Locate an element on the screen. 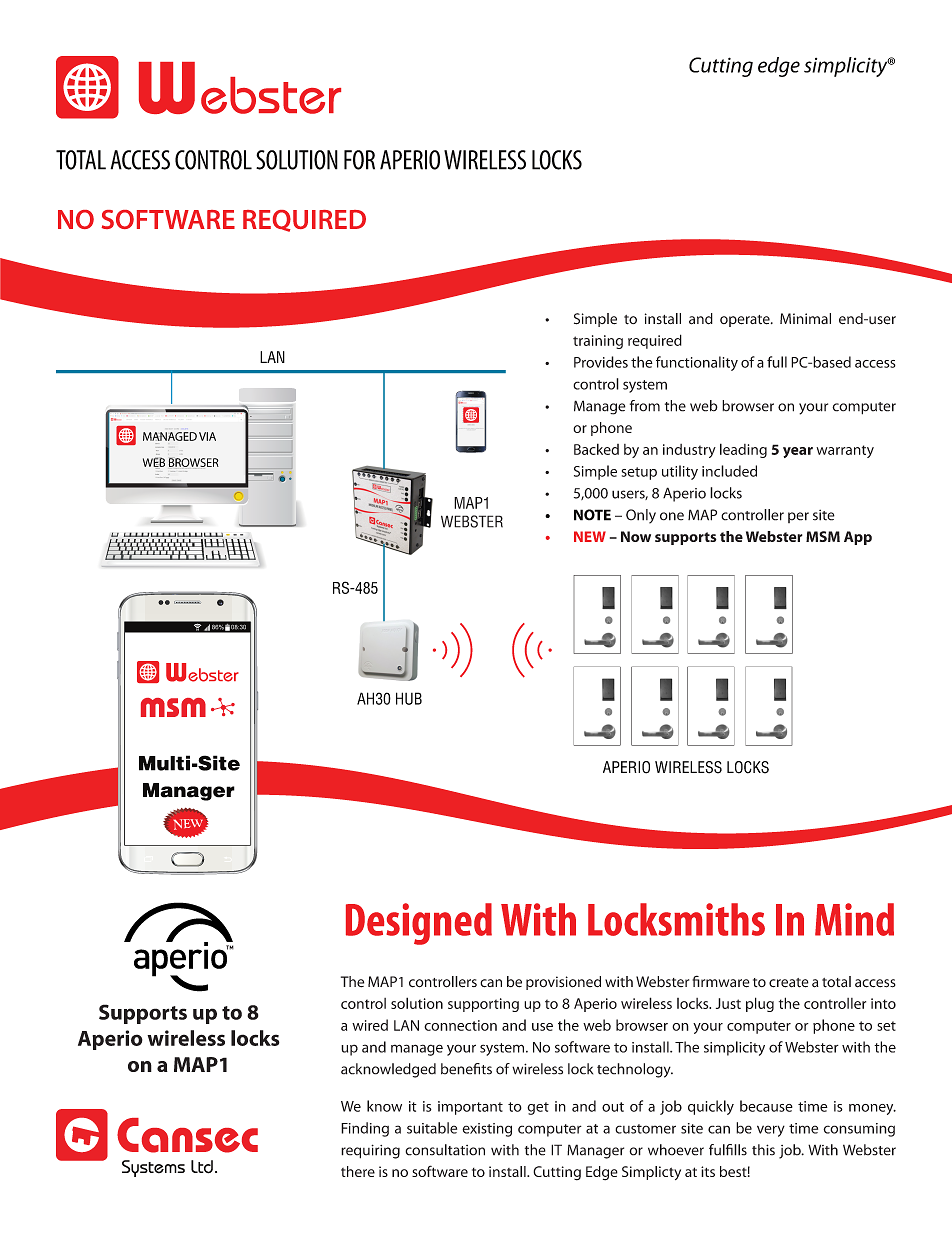  NEW is located at coordinates (590, 536).
